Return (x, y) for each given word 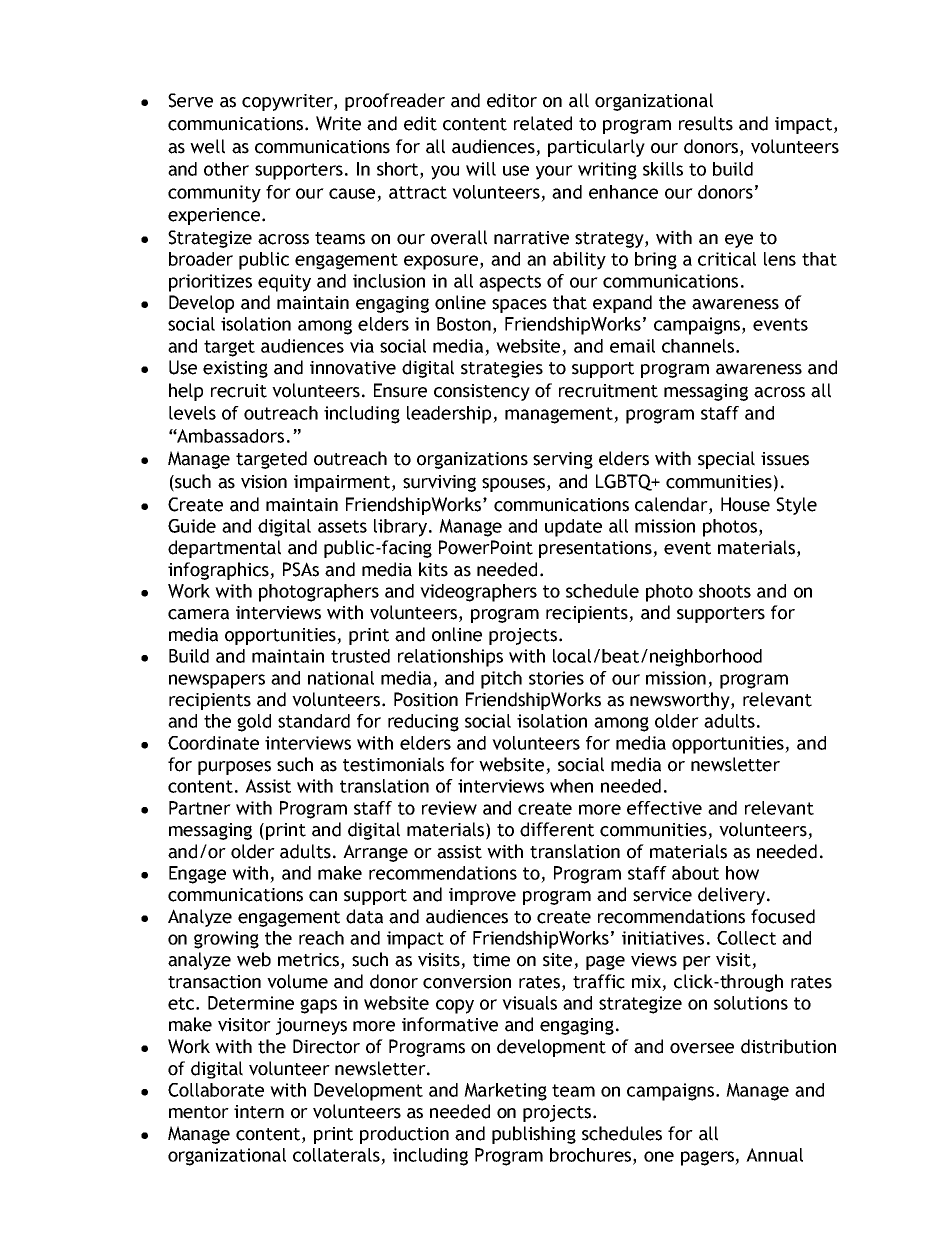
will (481, 169)
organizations (472, 460)
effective (664, 808)
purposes (234, 768)
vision (264, 482)
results (706, 123)
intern (259, 1112)
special (726, 460)
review (449, 808)
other (226, 169)
